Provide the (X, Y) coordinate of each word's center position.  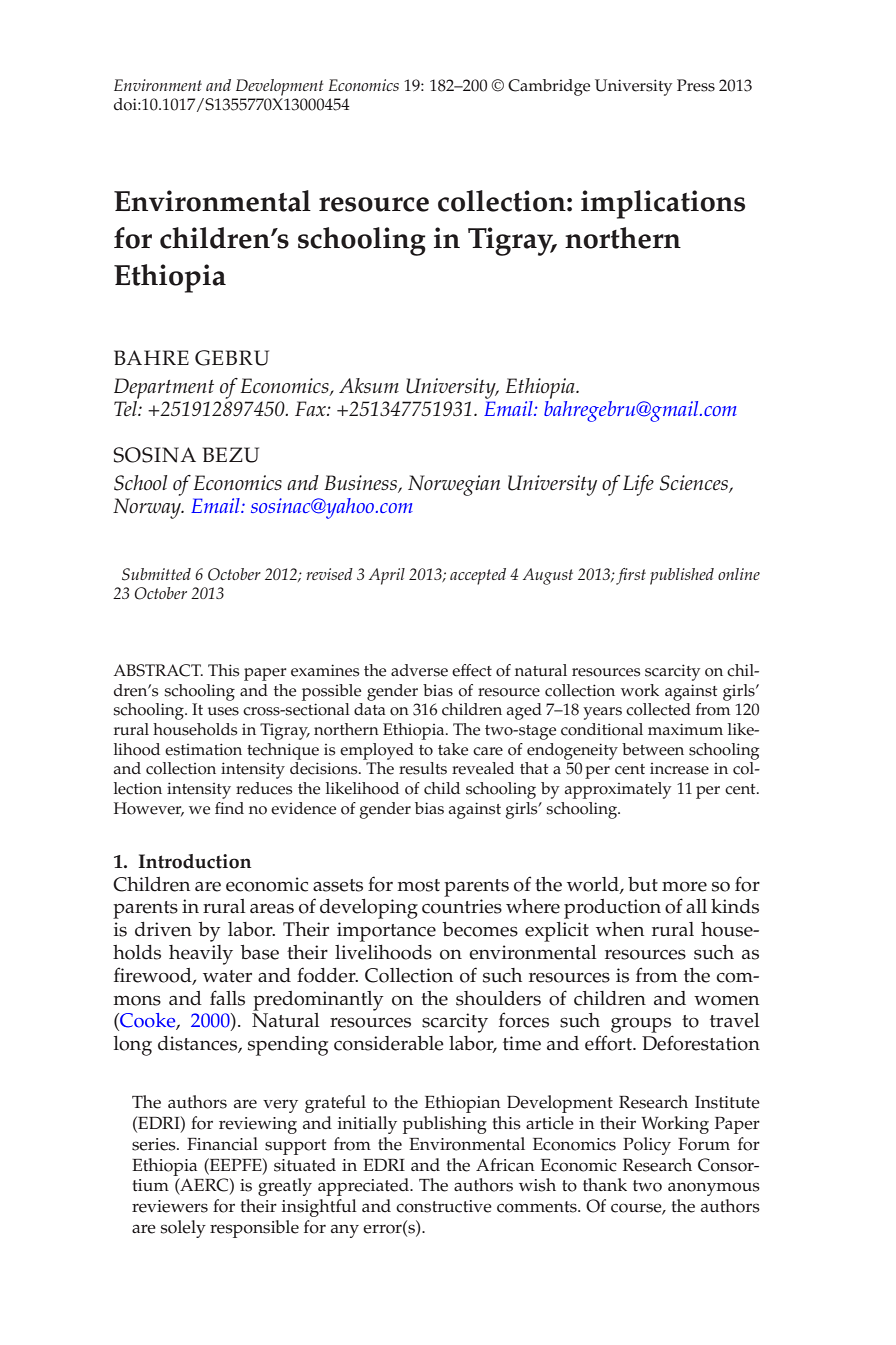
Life (638, 485)
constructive (444, 1206)
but (643, 884)
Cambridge (549, 87)
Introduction (194, 861)
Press (696, 85)
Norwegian (454, 485)
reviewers (170, 1206)
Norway (148, 508)
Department (164, 388)
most (418, 885)
